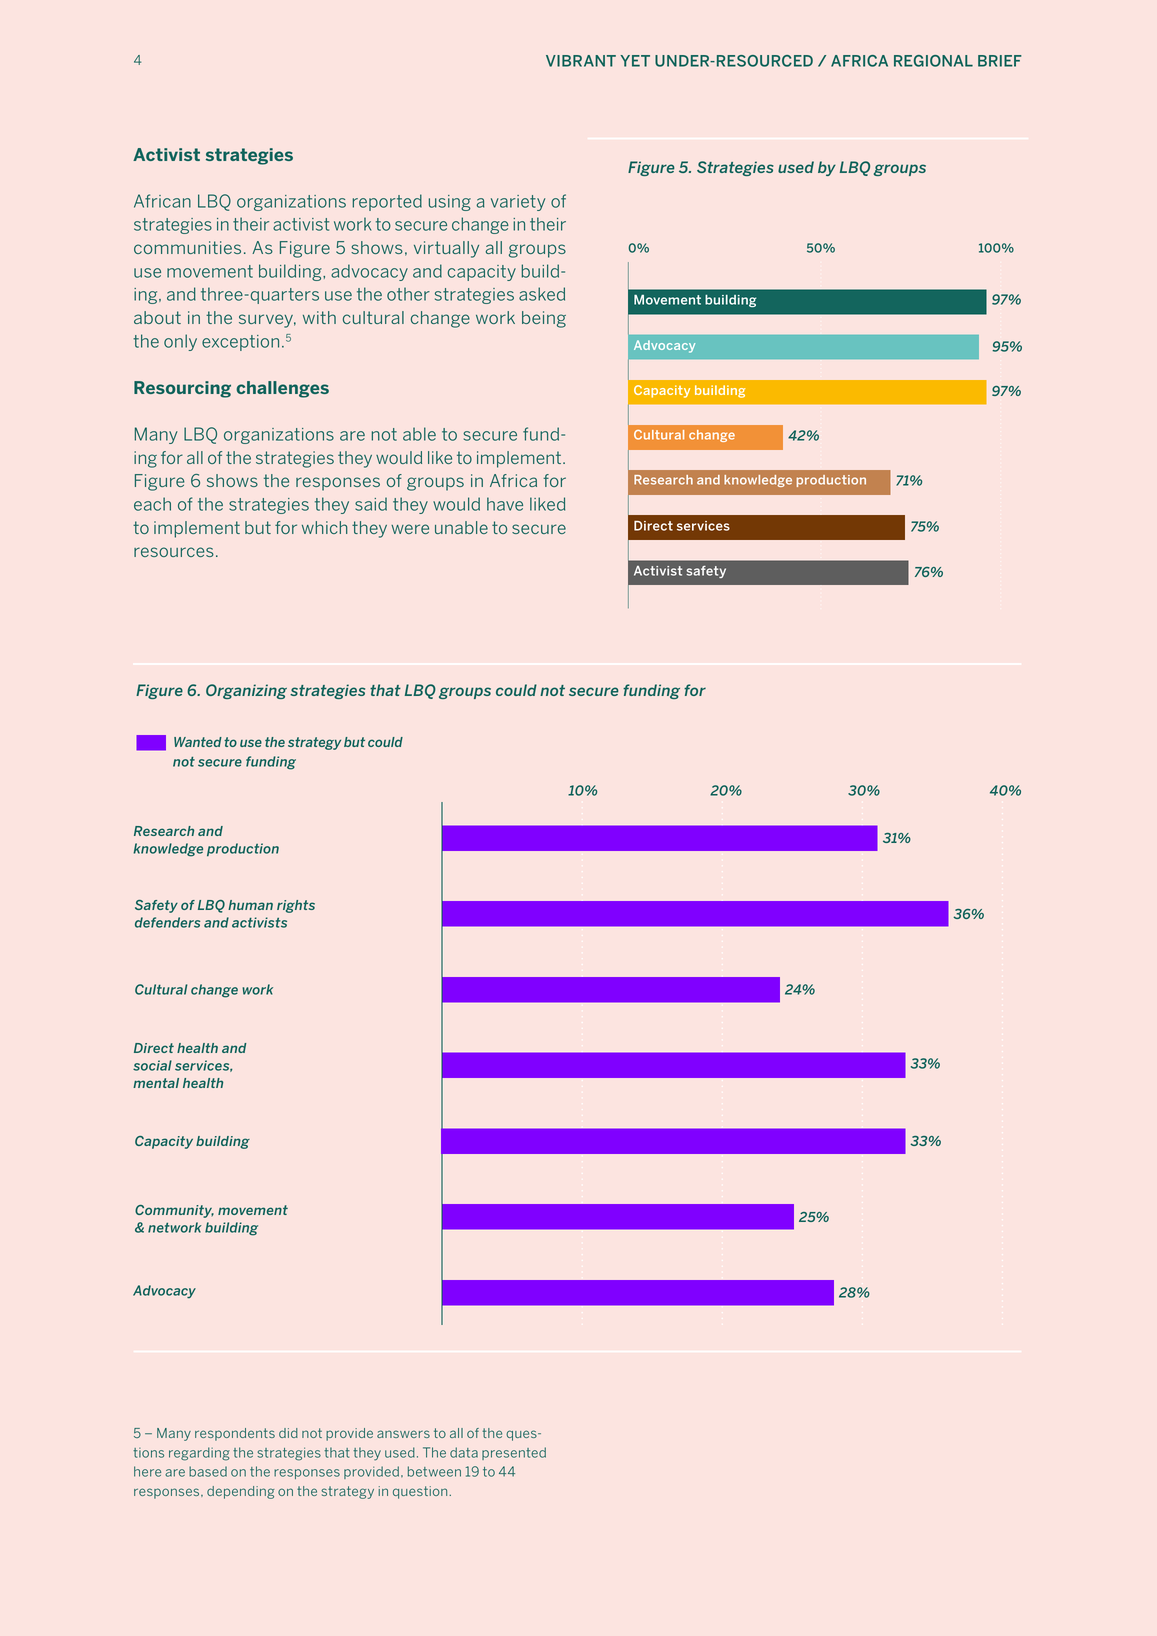 The image size is (1157, 1636). Describe the element at coordinates (387, 202) in the screenshot. I see `reported` at that location.
